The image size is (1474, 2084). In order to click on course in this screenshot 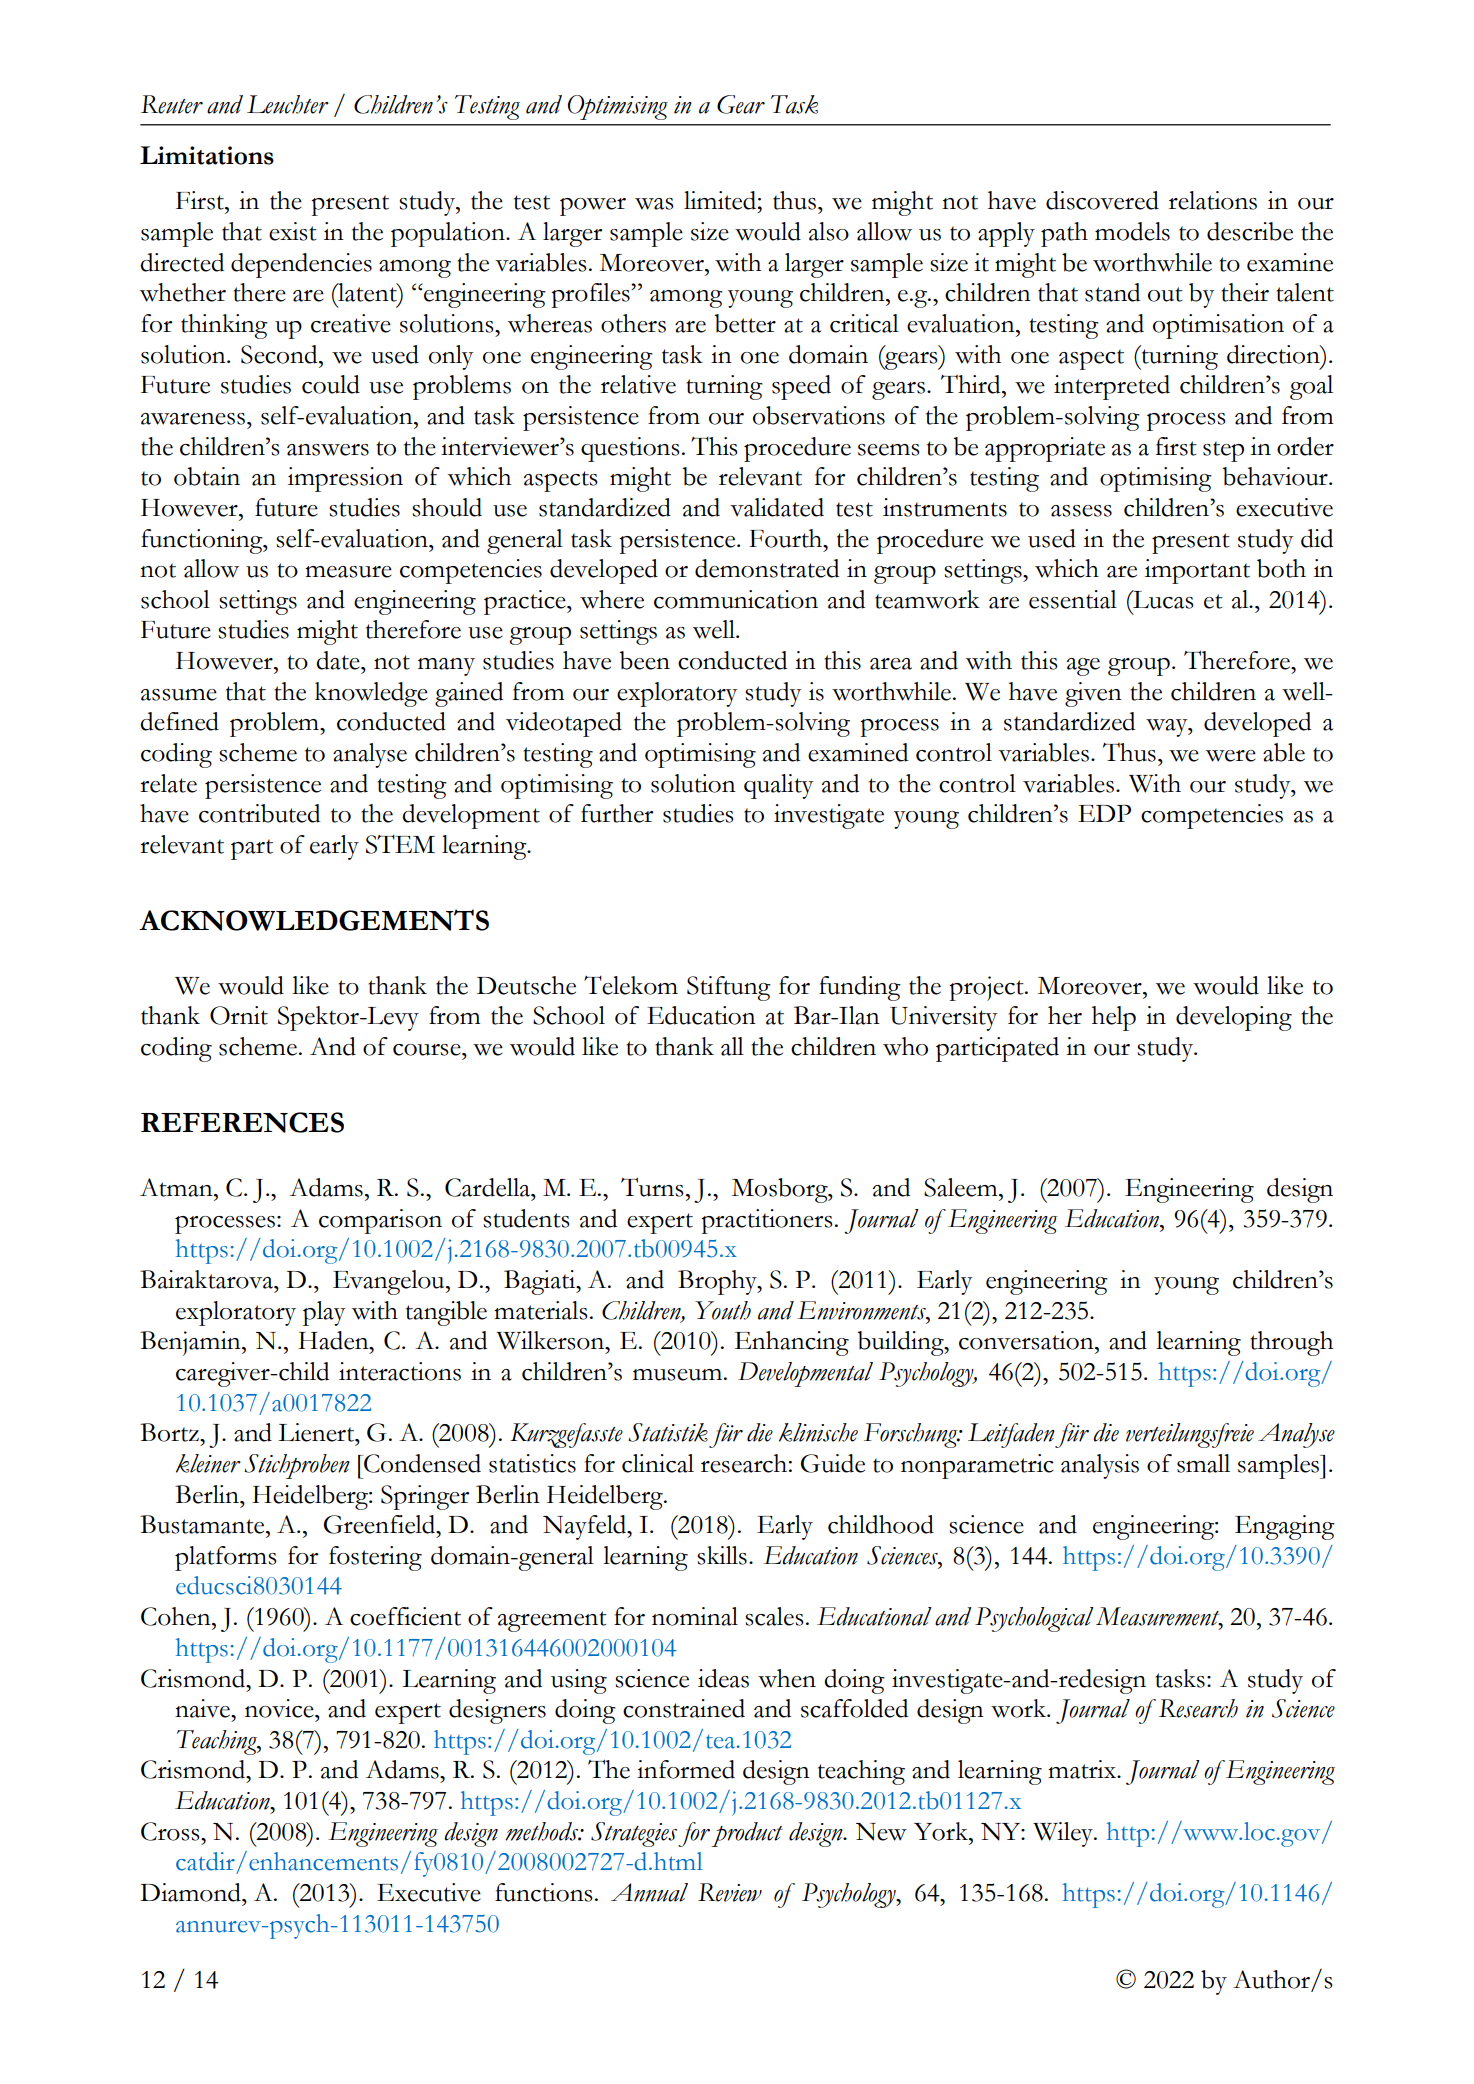, I will do `click(428, 1050)`.
